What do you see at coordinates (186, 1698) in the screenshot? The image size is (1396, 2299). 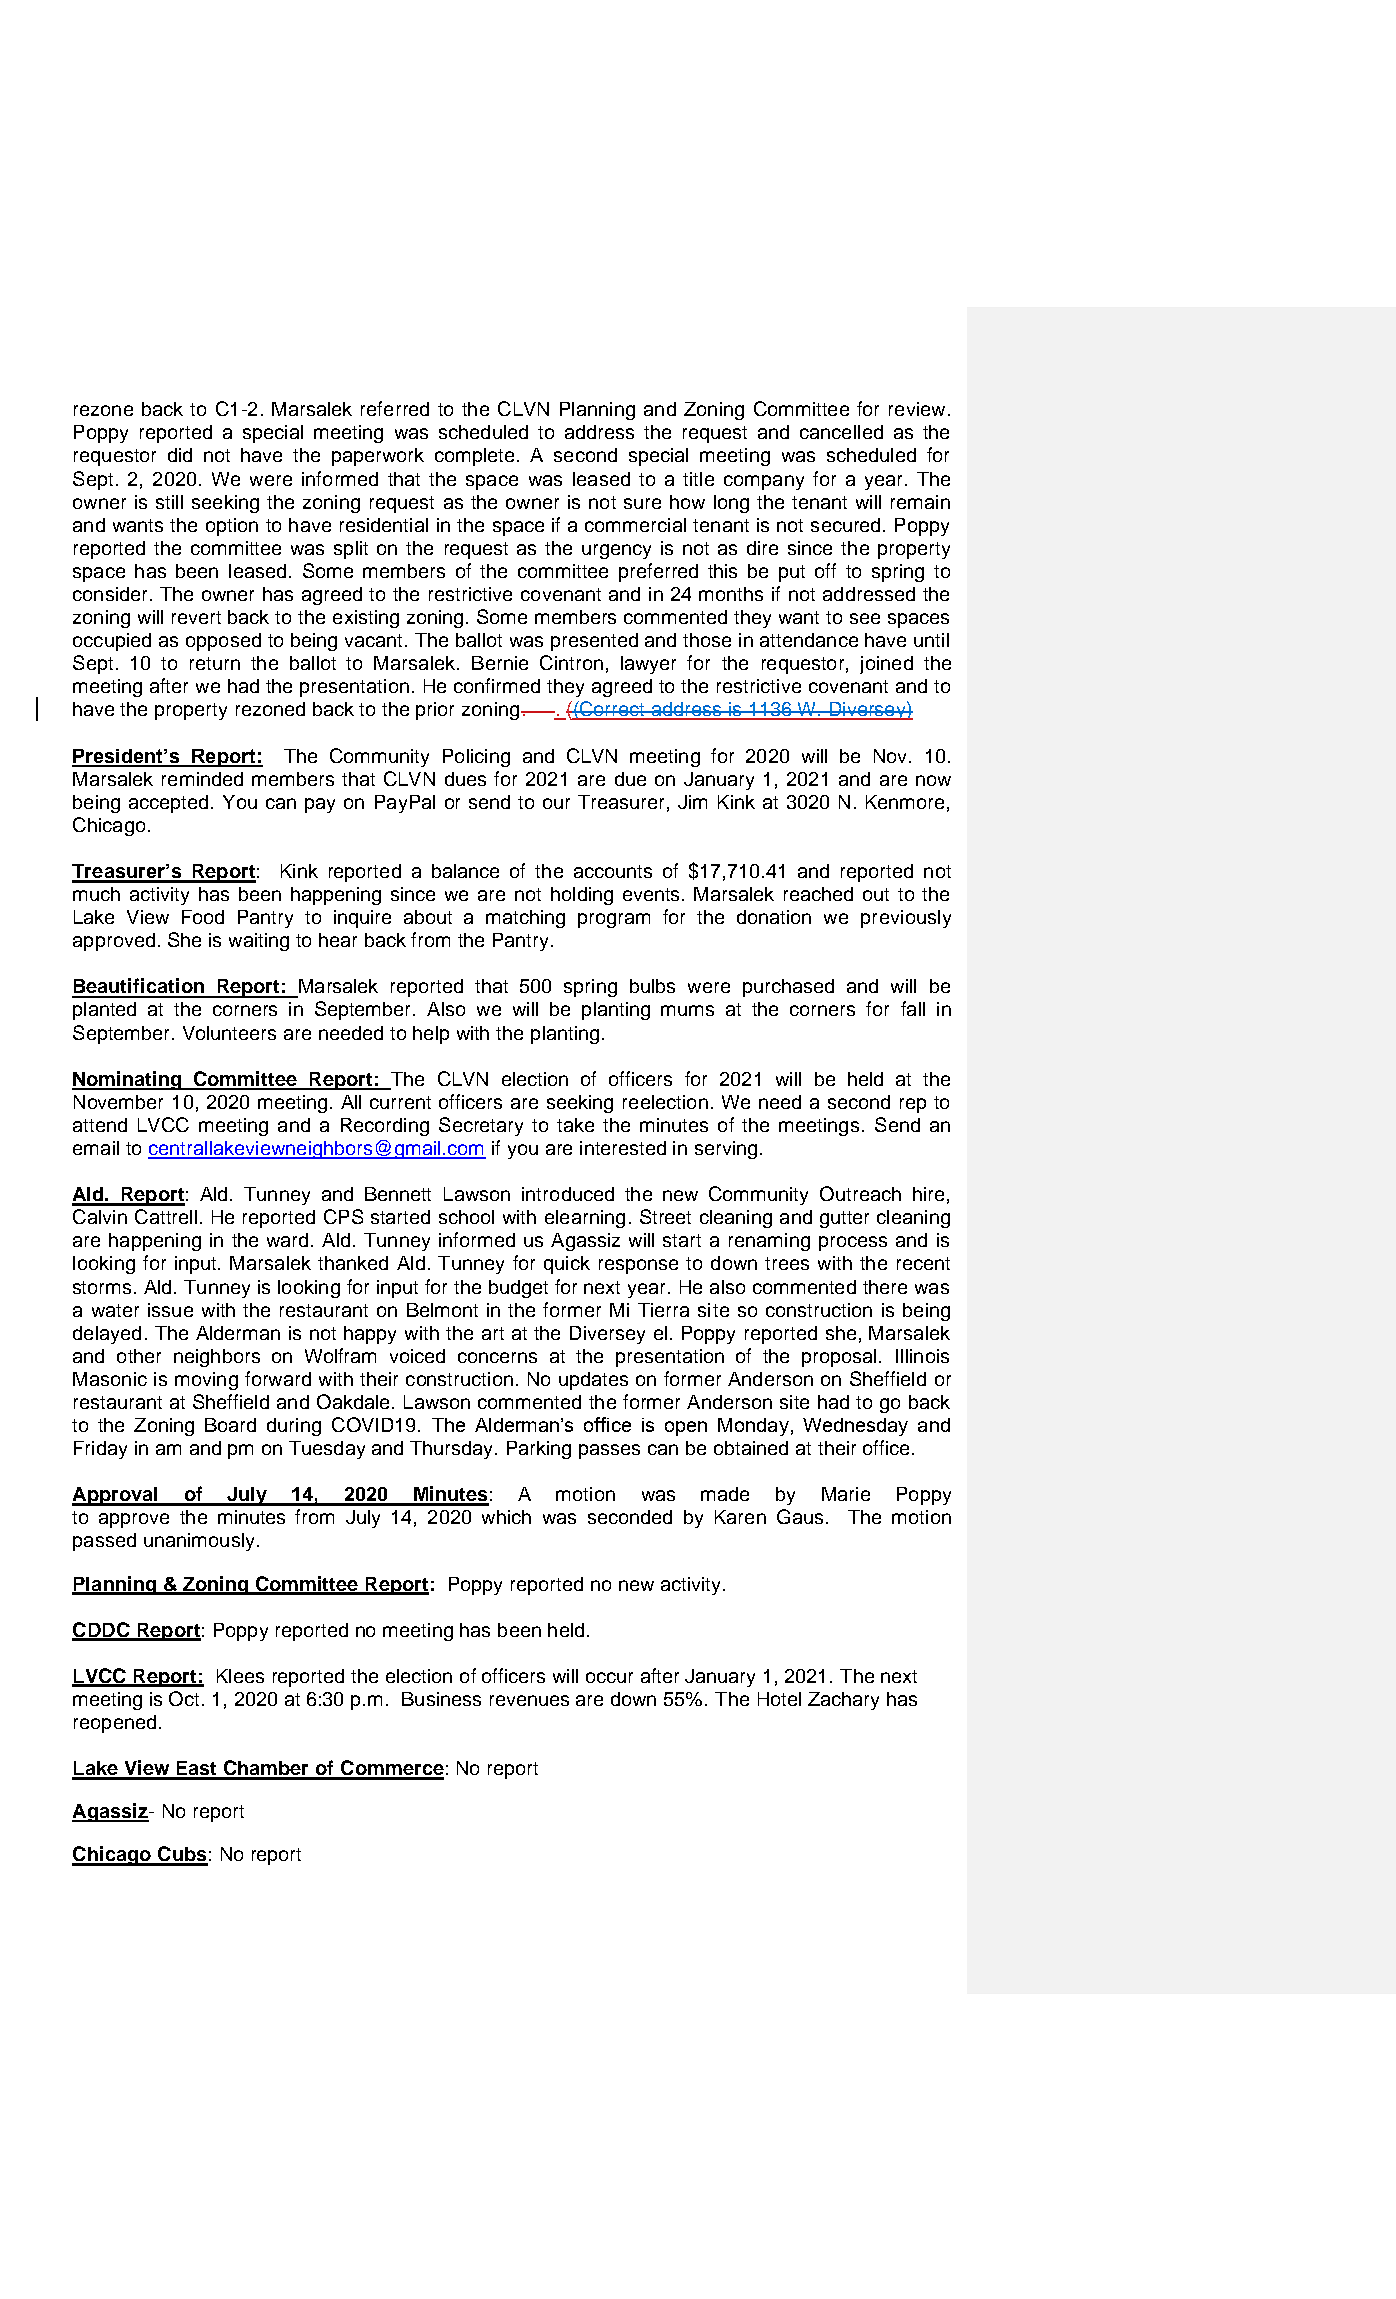 I see `Oct` at bounding box center [186, 1698].
